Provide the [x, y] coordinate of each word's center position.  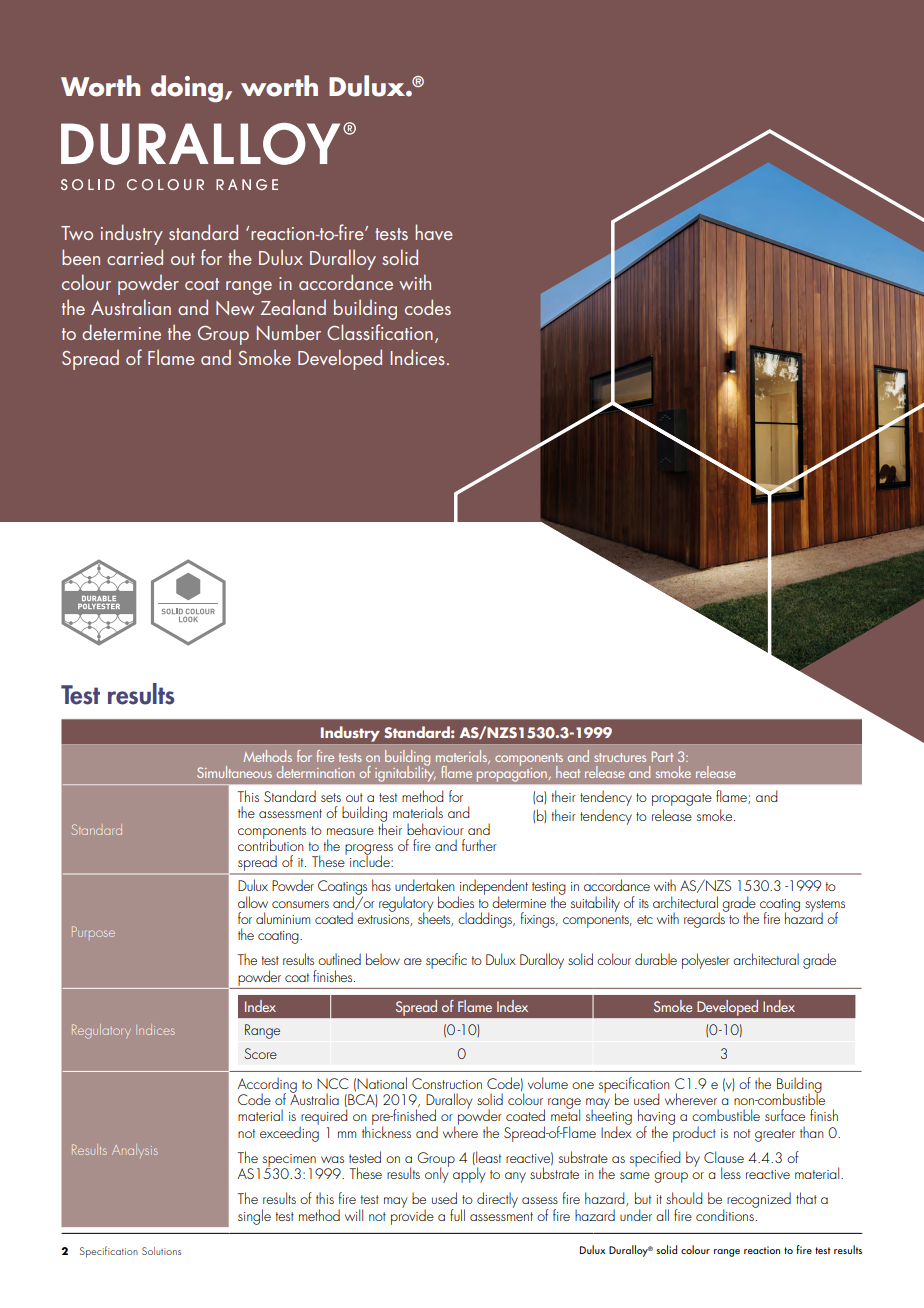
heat [568, 772]
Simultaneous [234, 772]
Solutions [161, 1251]
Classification [380, 332]
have [434, 232]
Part [662, 756]
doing [188, 89]
